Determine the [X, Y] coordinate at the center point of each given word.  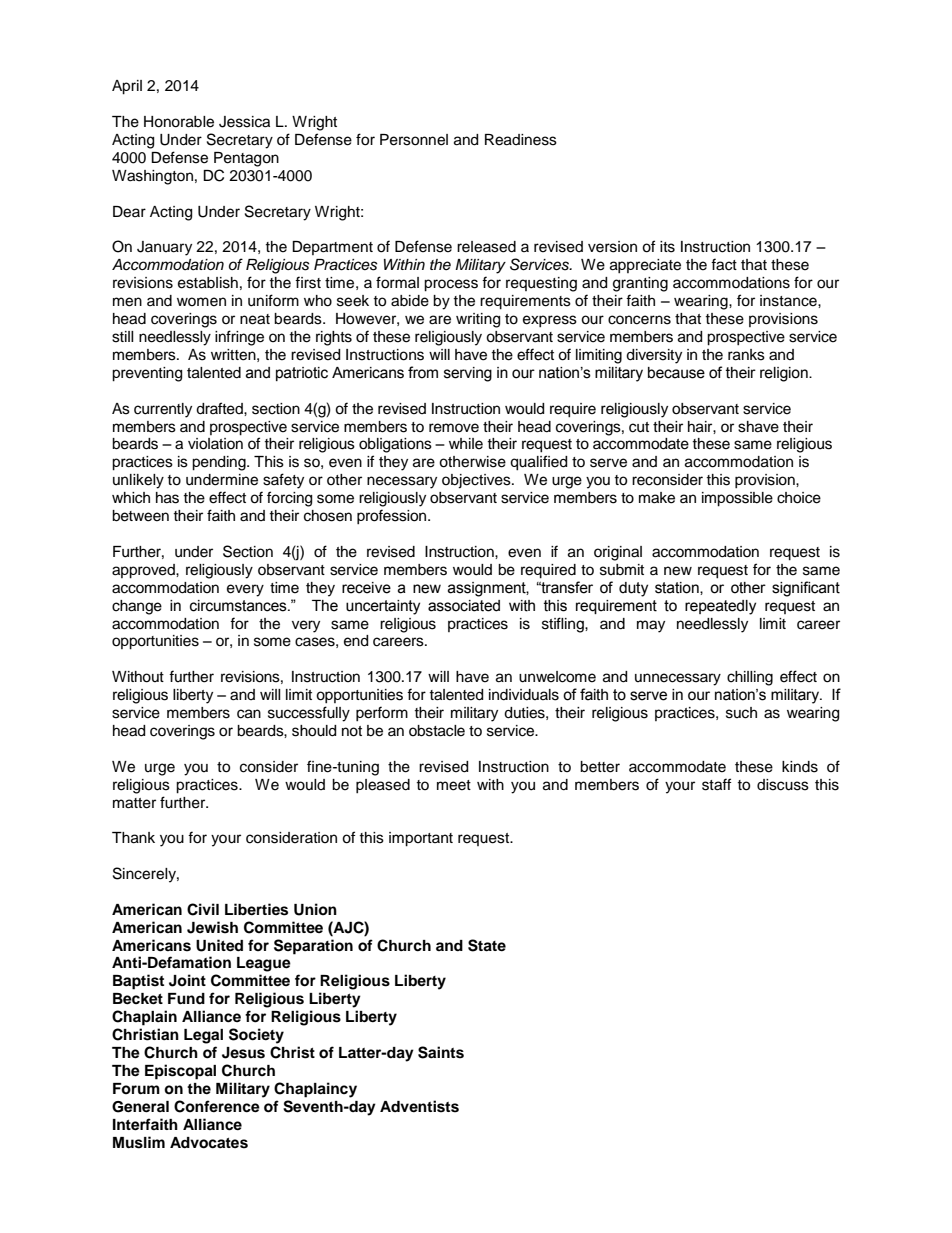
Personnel [414, 140]
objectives [477, 481]
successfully [309, 714]
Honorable [179, 122]
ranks [746, 355]
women [201, 302]
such [741, 713]
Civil [203, 909]
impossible [737, 499]
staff [716, 784]
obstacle [437, 731]
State [487, 945]
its [667, 247]
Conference [217, 1106]
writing [478, 320]
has [167, 498]
